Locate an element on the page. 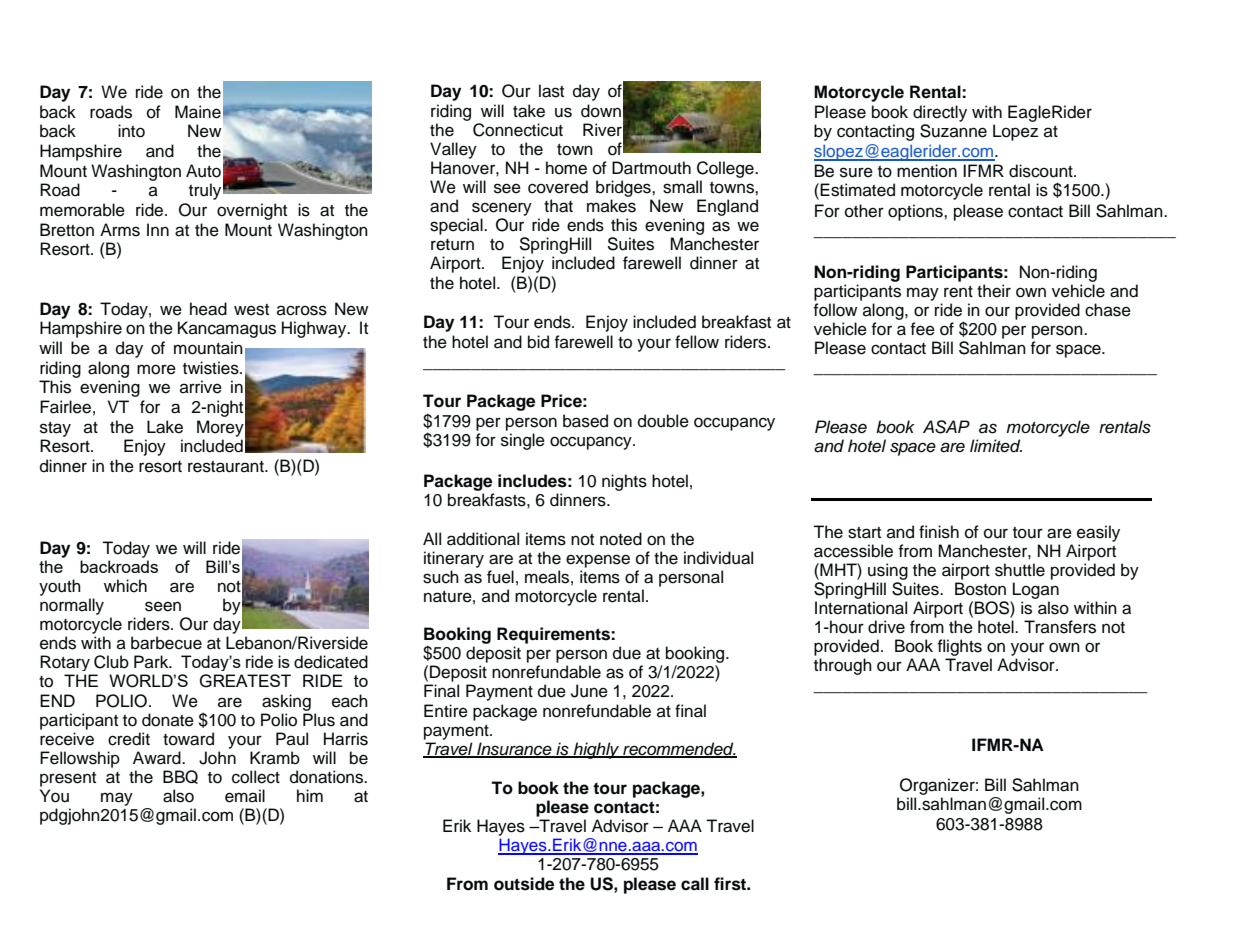 The image size is (1233, 952). June is located at coordinates (589, 691).
